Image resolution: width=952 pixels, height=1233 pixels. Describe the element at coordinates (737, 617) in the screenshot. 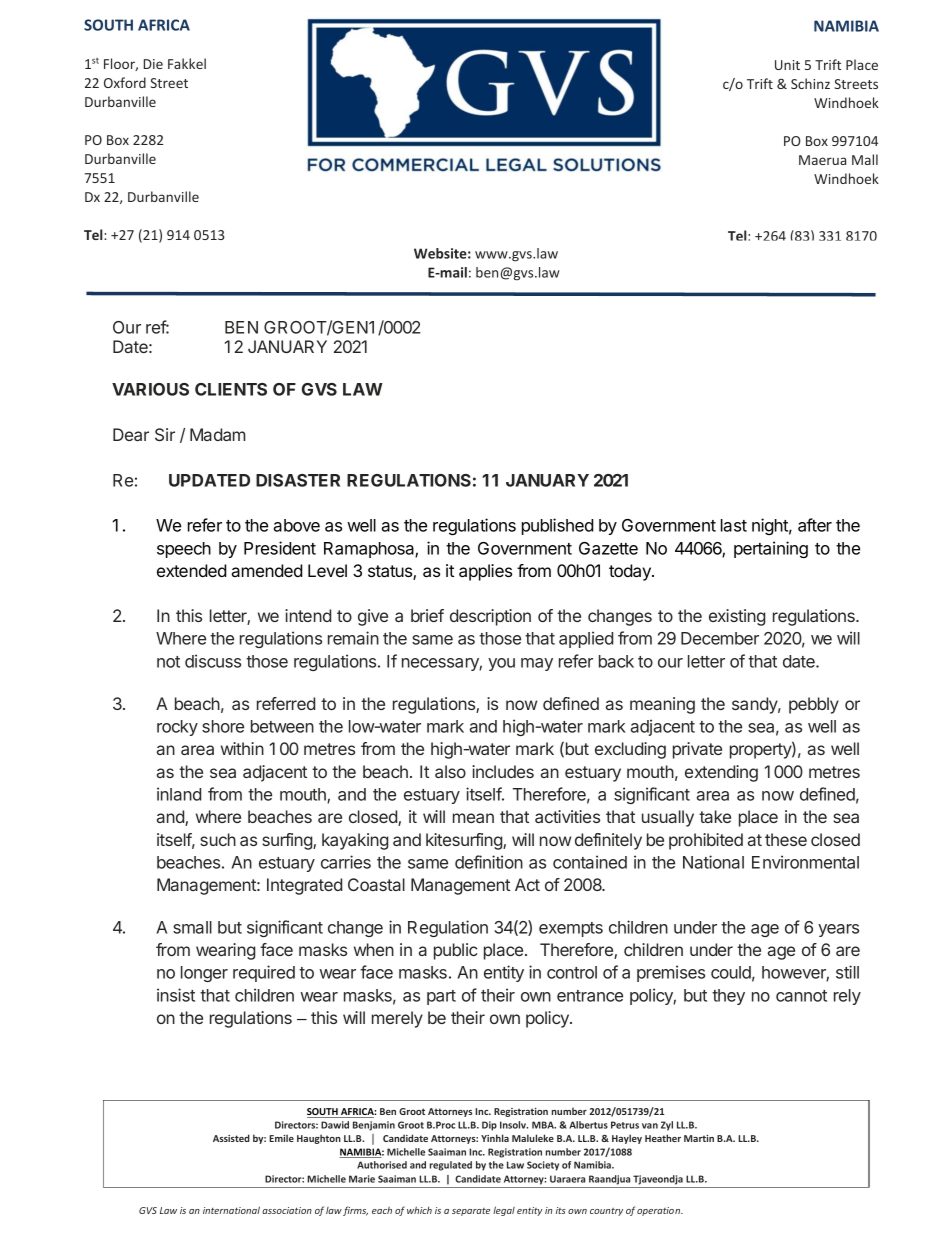

I see `existing` at that location.
